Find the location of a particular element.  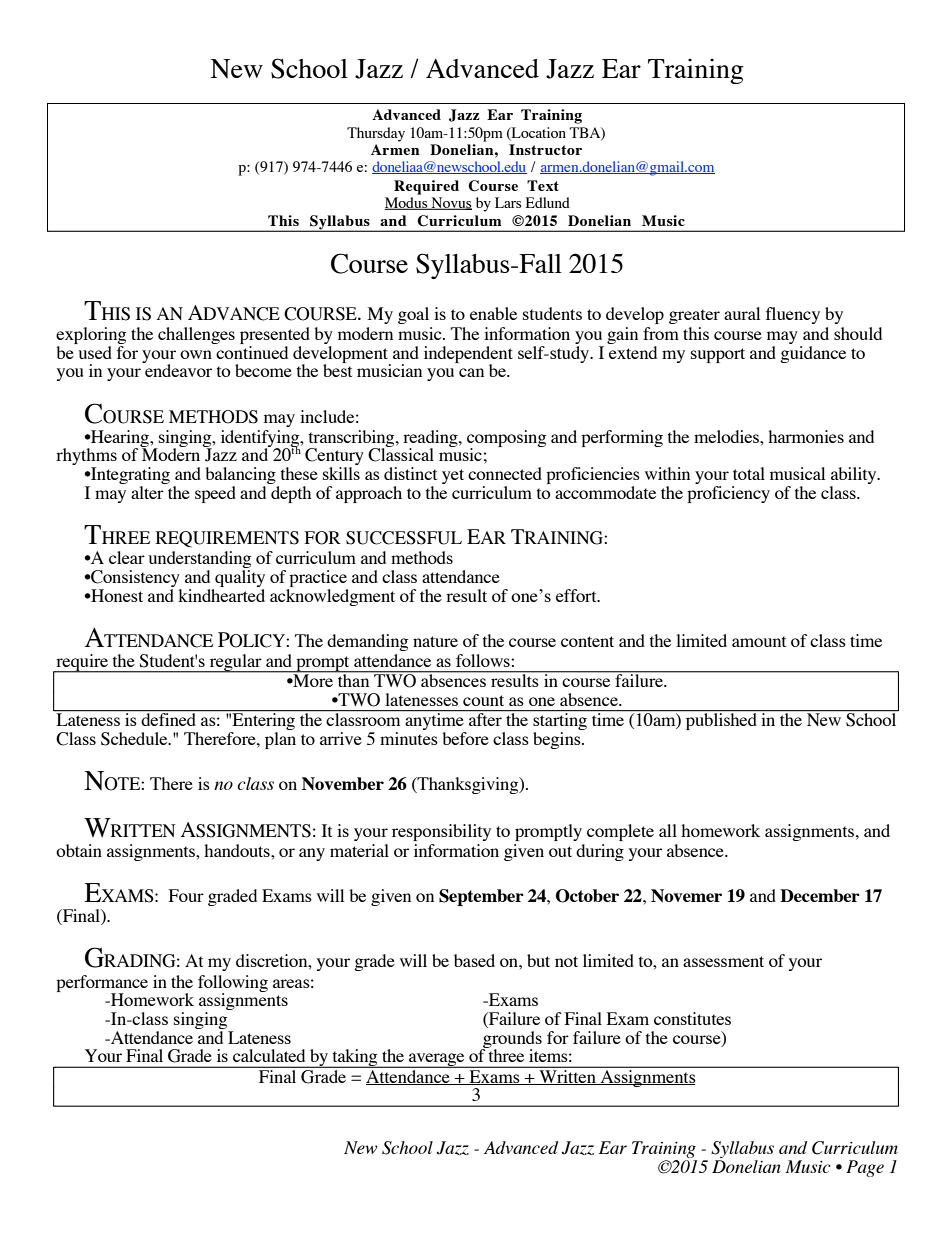

Schedule is located at coordinates (135, 739).
